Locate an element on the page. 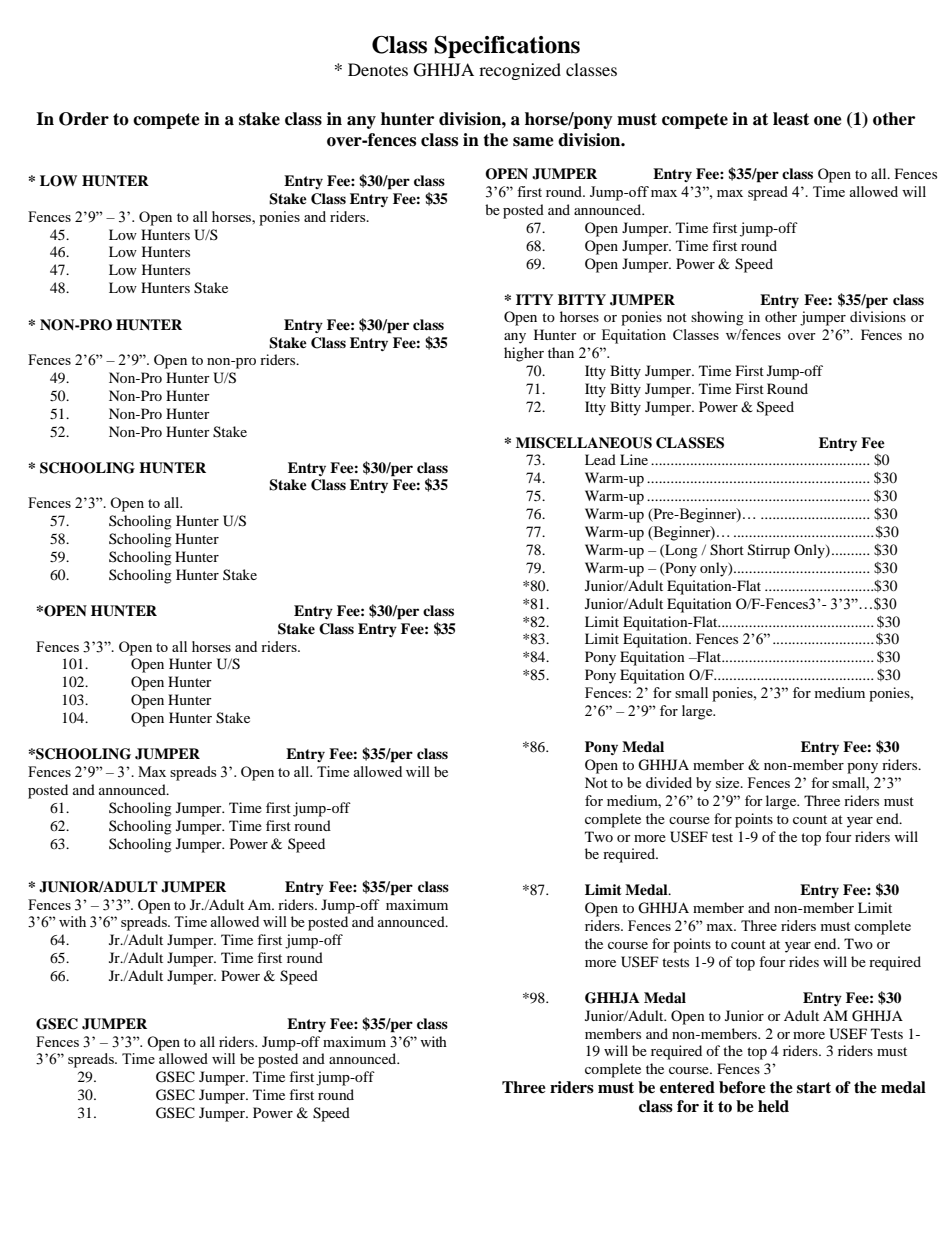  recognized is located at coordinates (520, 71).
